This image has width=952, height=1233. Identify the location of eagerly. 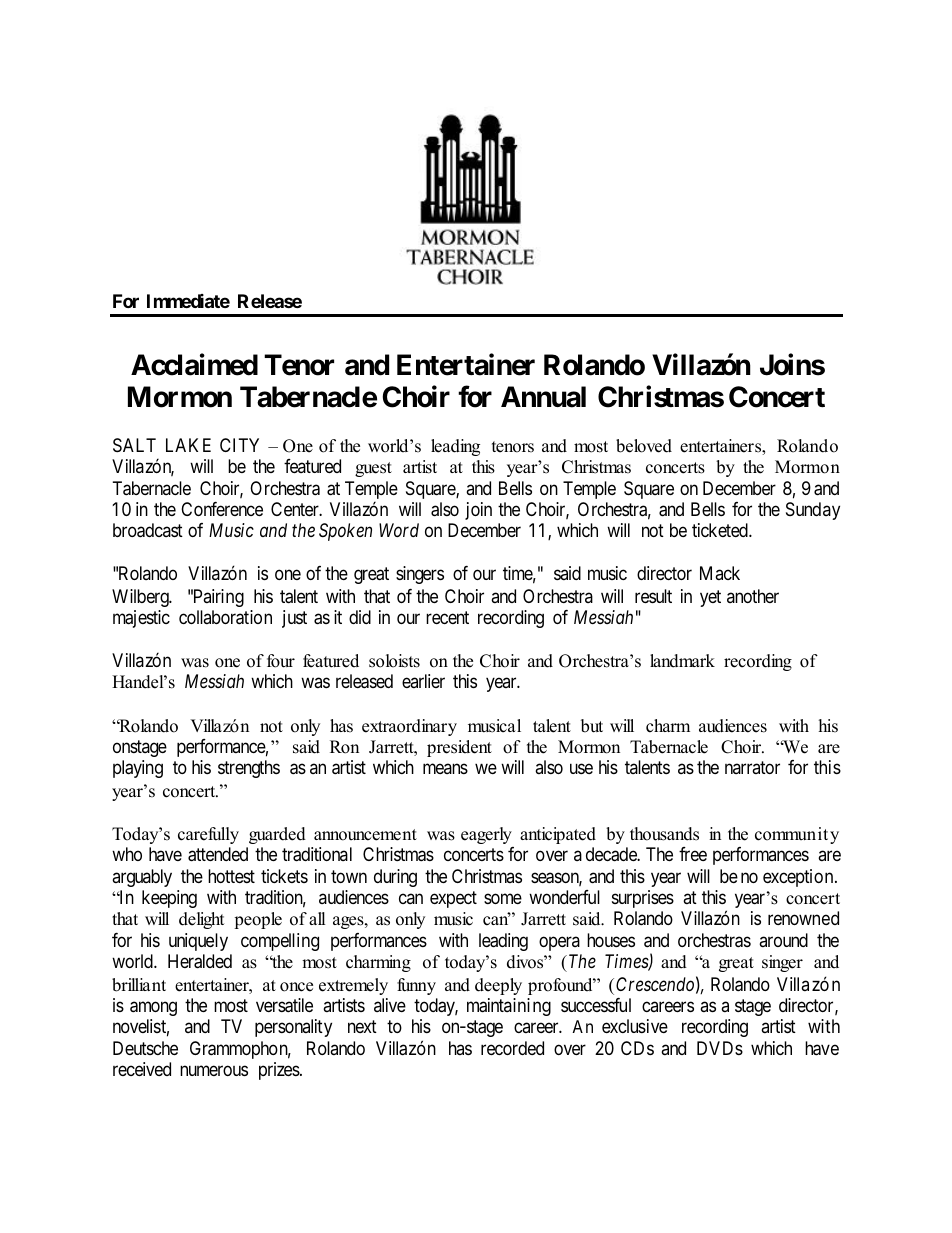
(486, 835).
